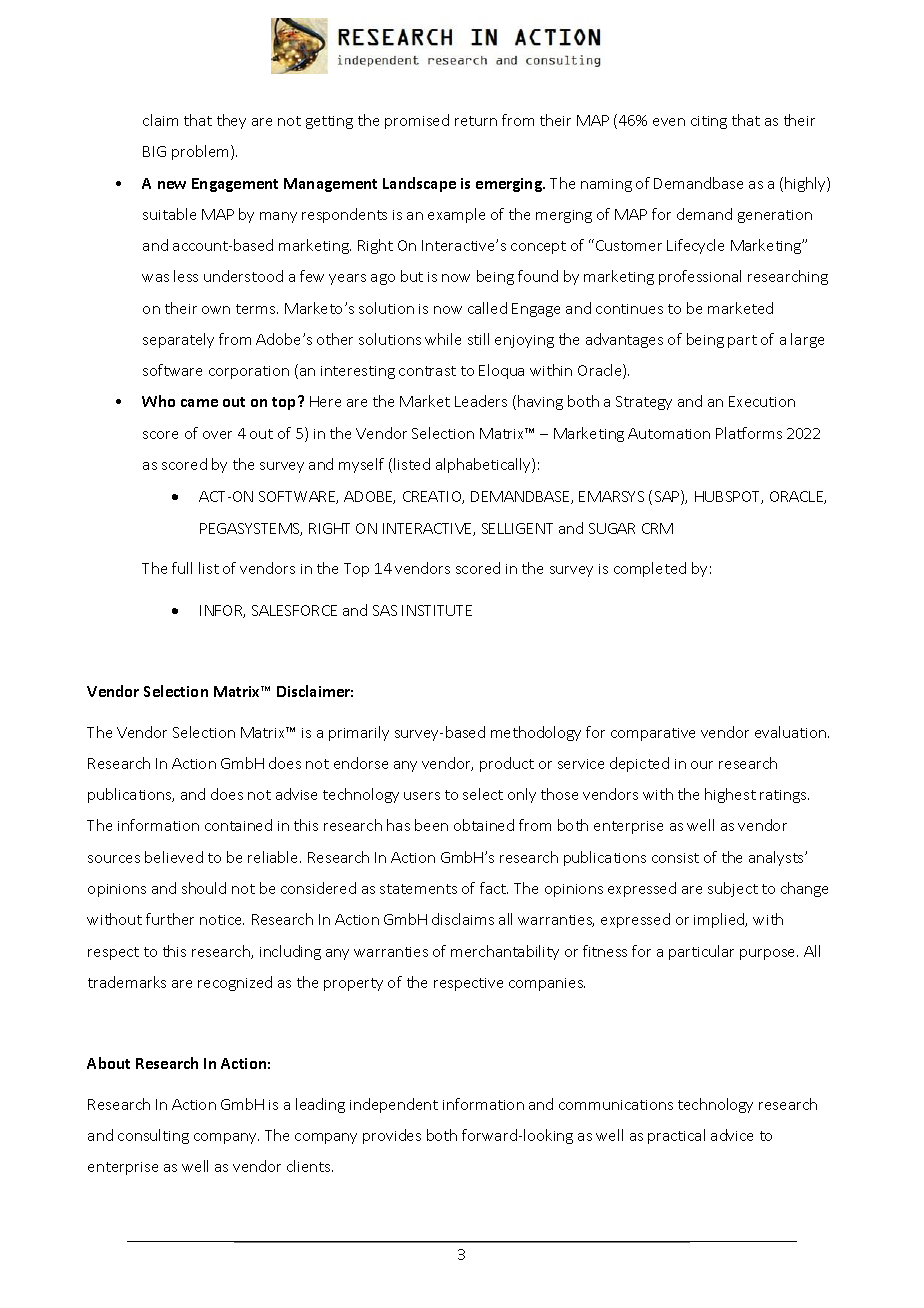  What do you see at coordinates (153, 1136) in the image?
I see `consulting` at bounding box center [153, 1136].
